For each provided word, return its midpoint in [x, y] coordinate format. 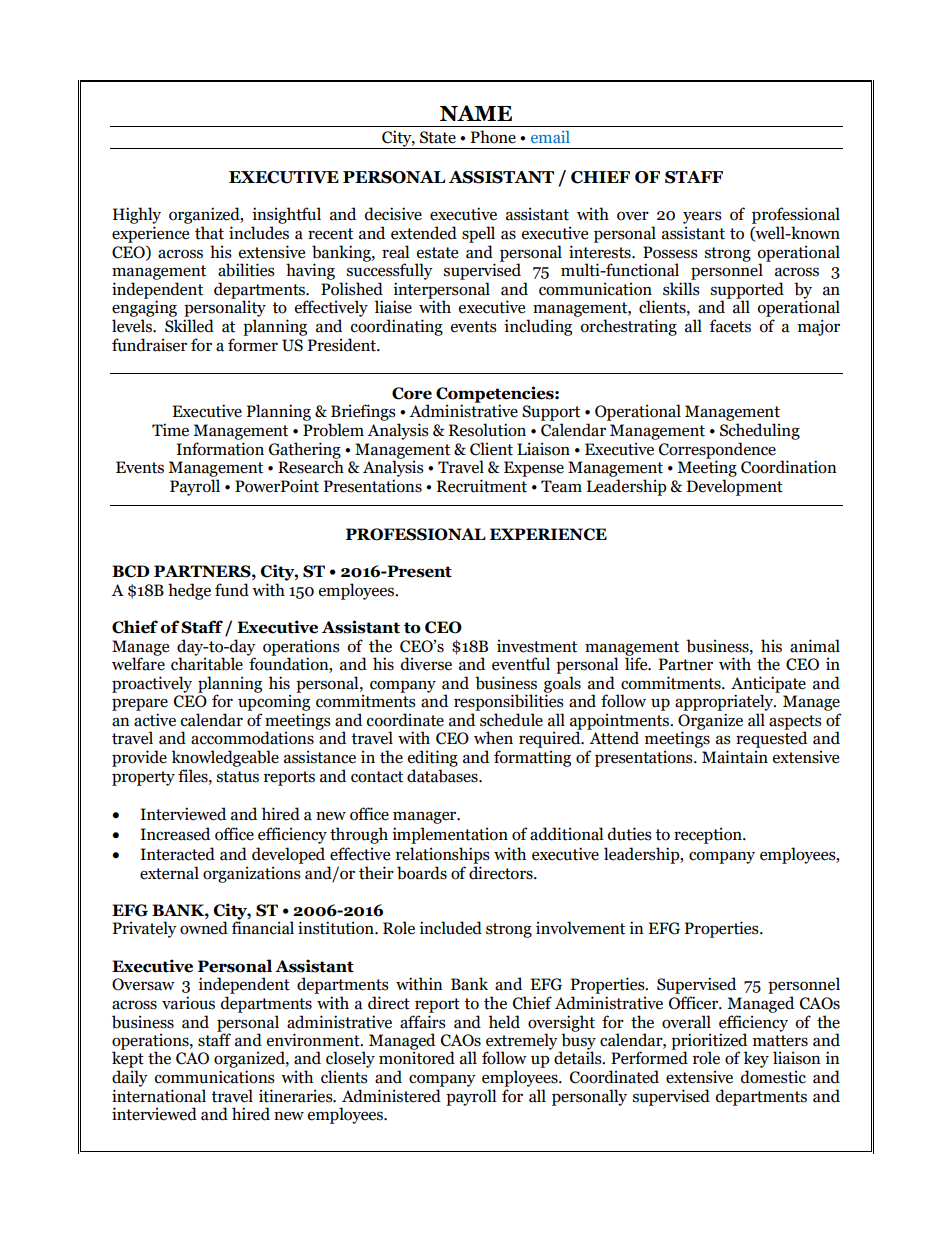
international [159, 1096]
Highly [137, 215]
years [702, 217]
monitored [417, 1058]
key [756, 1061]
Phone [493, 137]
